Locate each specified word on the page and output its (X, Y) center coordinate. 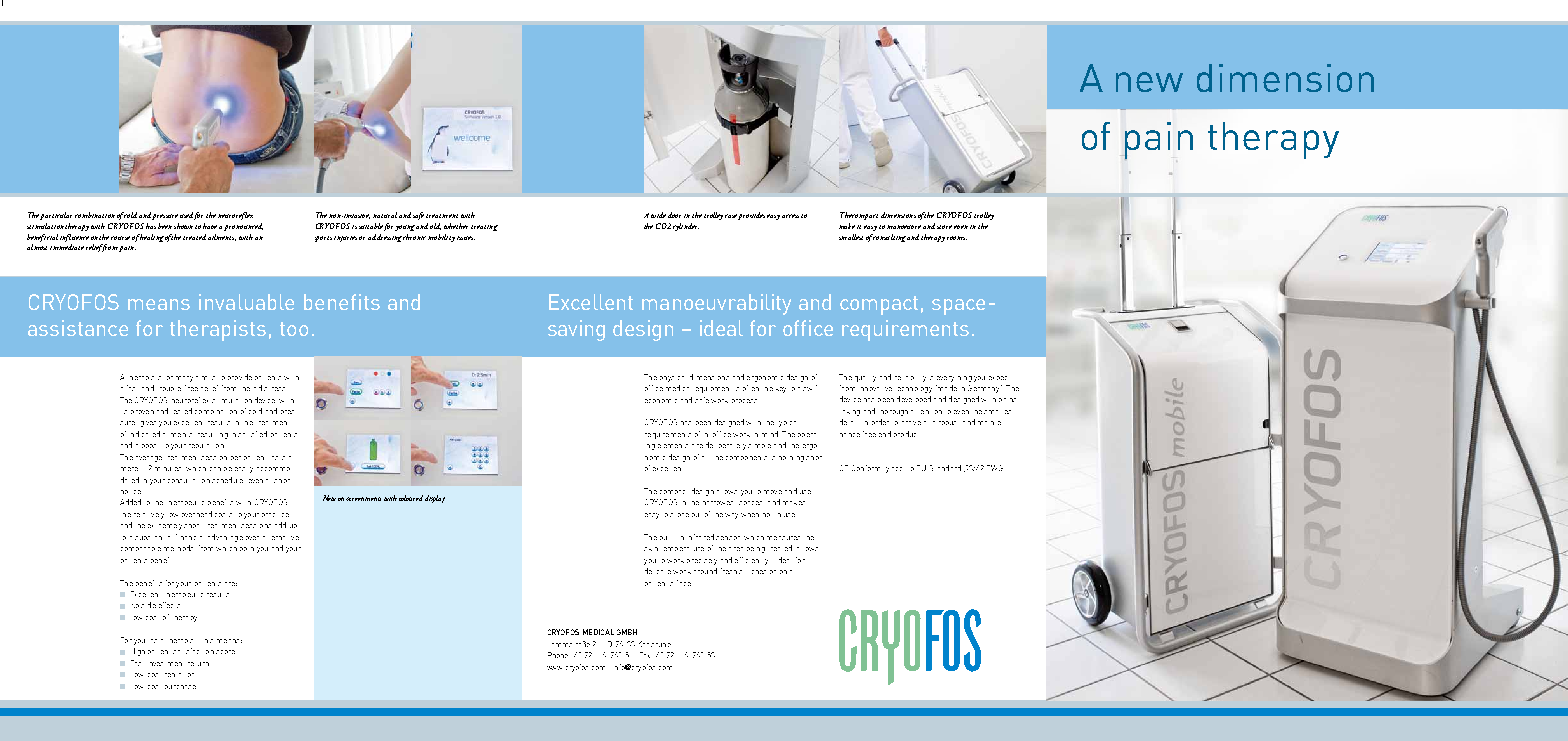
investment (166, 664)
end (885, 434)
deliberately (726, 446)
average (149, 459)
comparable (141, 549)
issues (466, 238)
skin (651, 549)
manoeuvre (904, 227)
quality (865, 379)
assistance (78, 328)
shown (183, 226)
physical (672, 379)
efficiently (751, 561)
